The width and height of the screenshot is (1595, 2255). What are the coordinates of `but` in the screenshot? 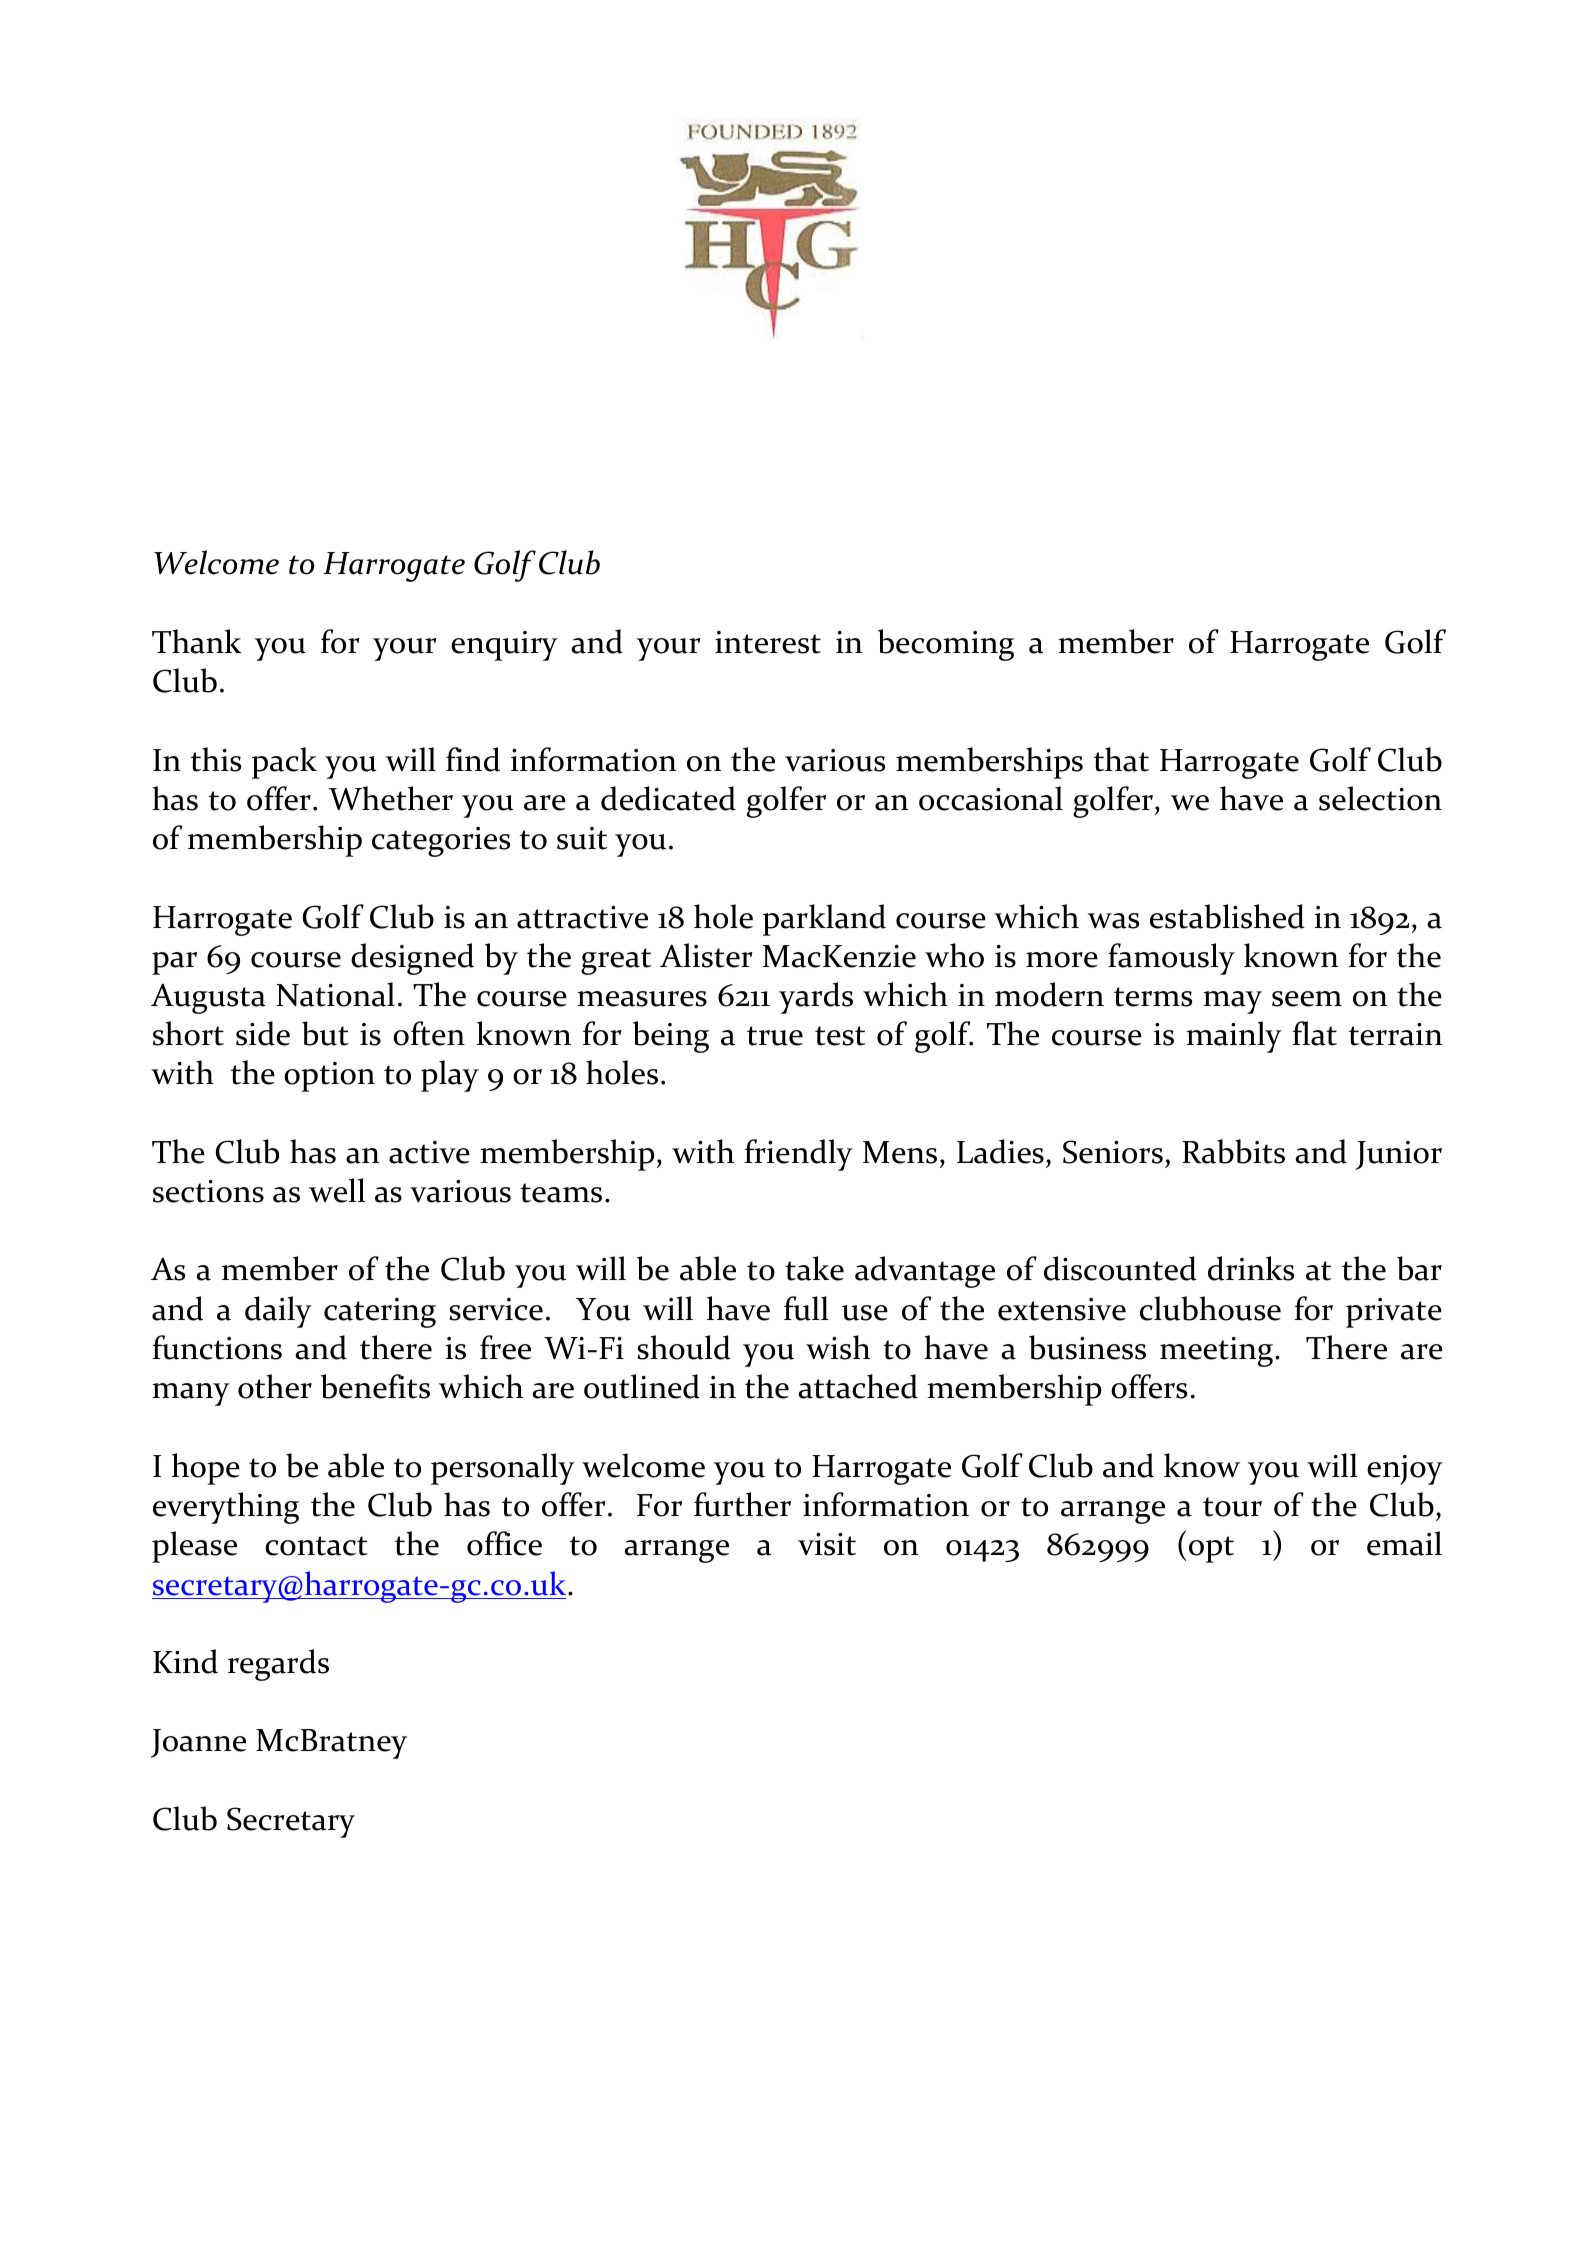 It's located at (325, 1033).
